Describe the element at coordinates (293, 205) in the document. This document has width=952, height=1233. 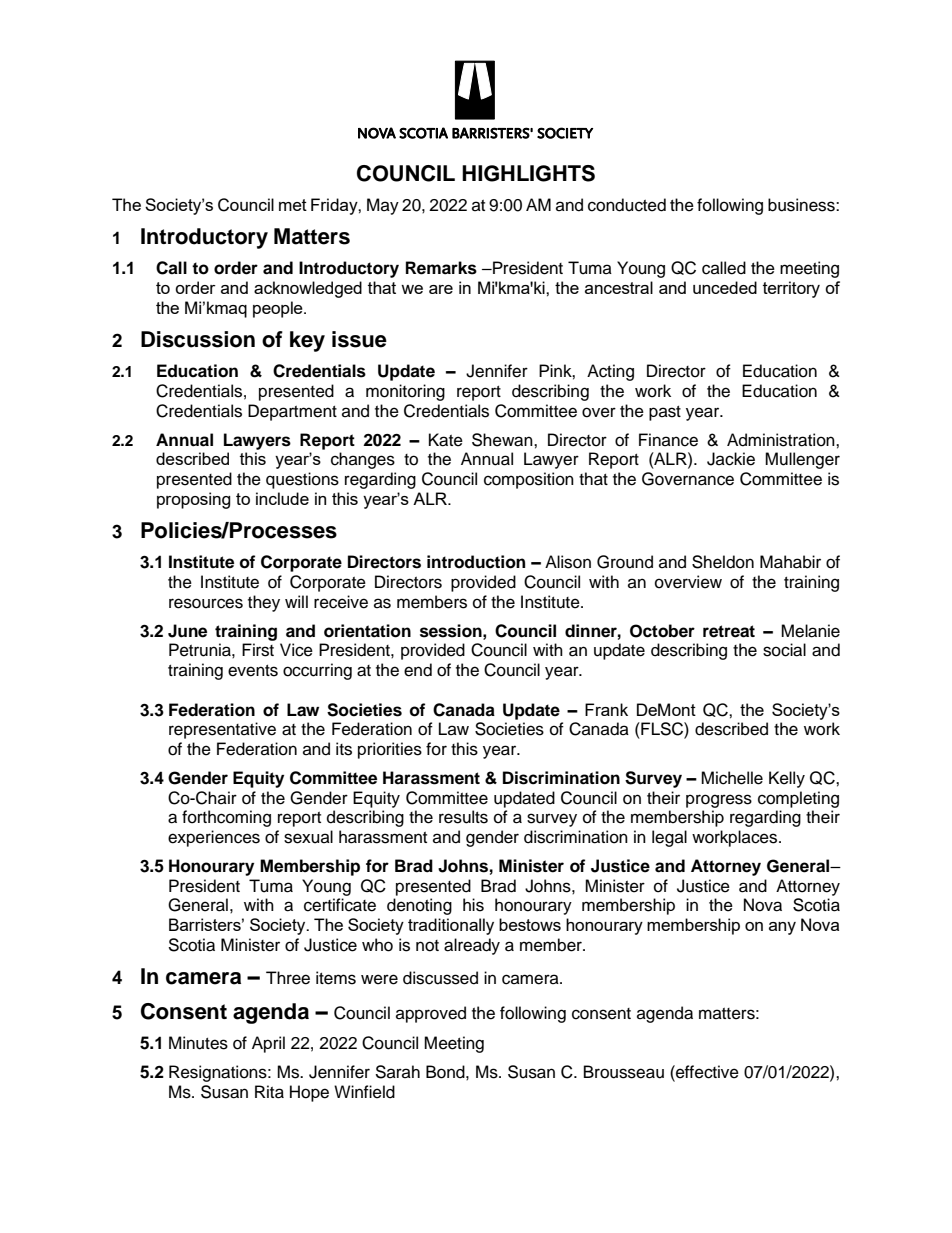
I see `met` at that location.
